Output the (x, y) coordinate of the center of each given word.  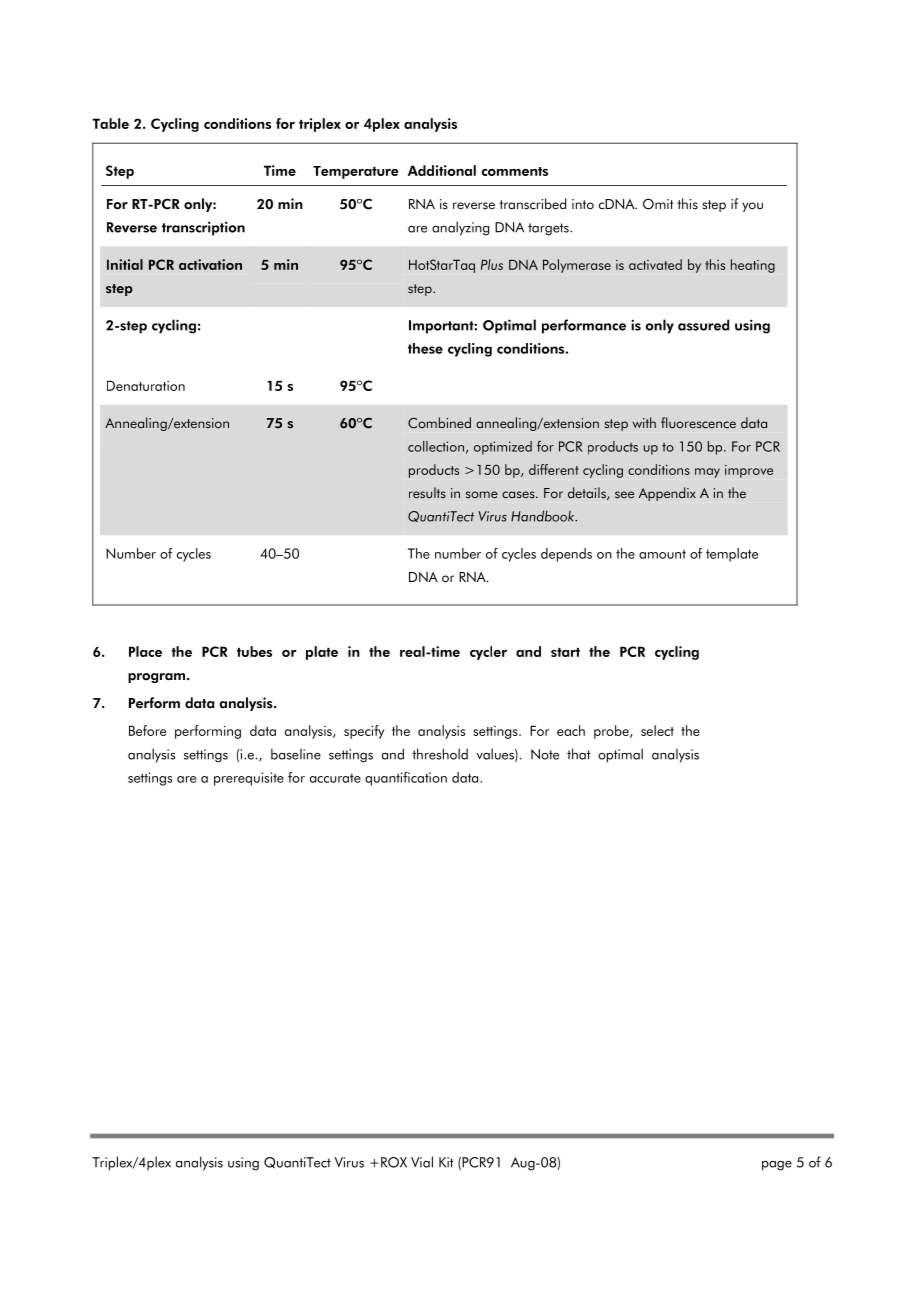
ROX (394, 1162)
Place (145, 651)
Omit (658, 204)
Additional (442, 170)
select (657, 730)
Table (110, 123)
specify (364, 732)
